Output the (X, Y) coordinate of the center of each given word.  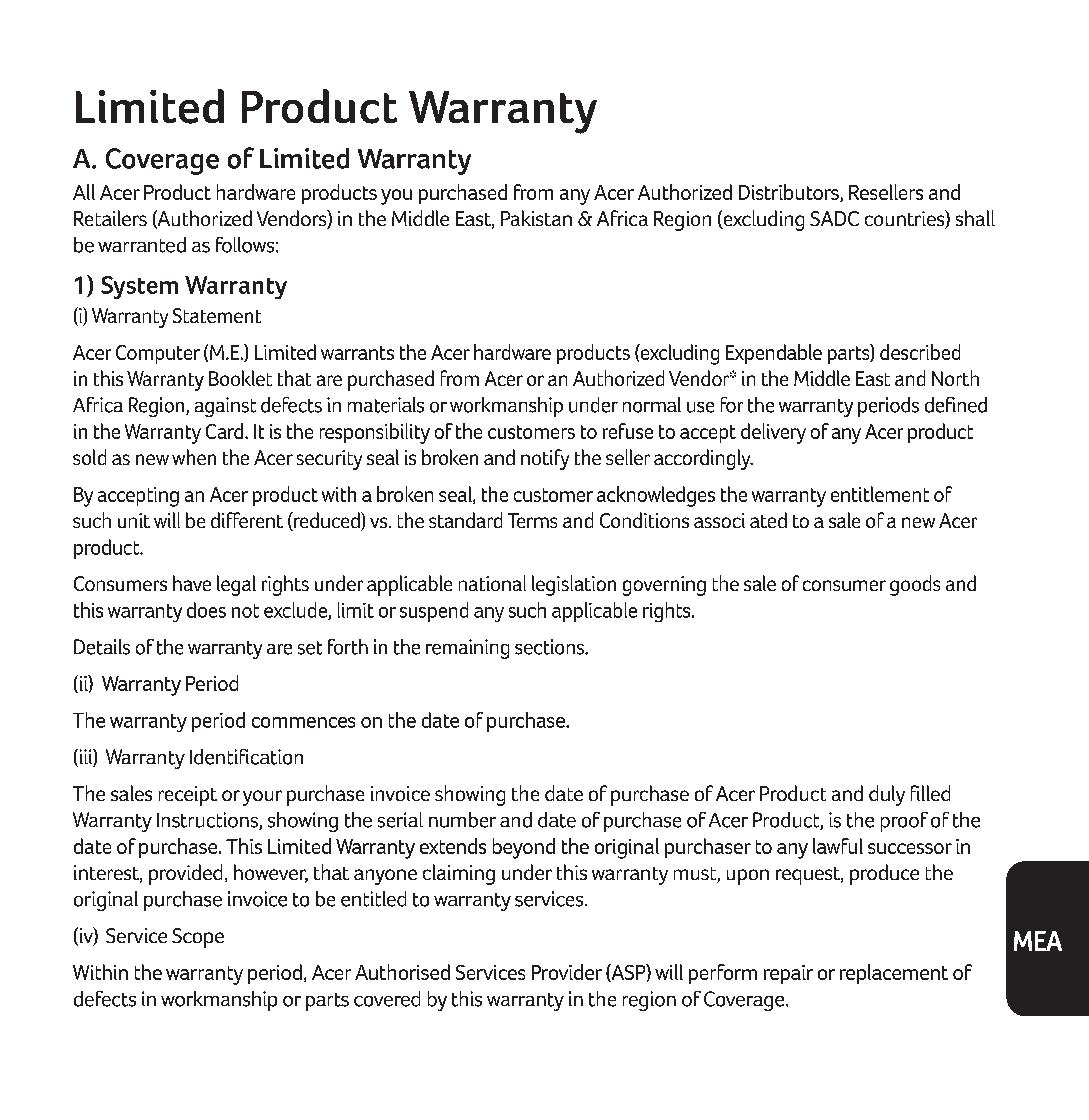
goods (915, 585)
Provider (567, 972)
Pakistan (536, 218)
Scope (198, 938)
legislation (574, 585)
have (192, 583)
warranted (142, 245)
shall (975, 218)
